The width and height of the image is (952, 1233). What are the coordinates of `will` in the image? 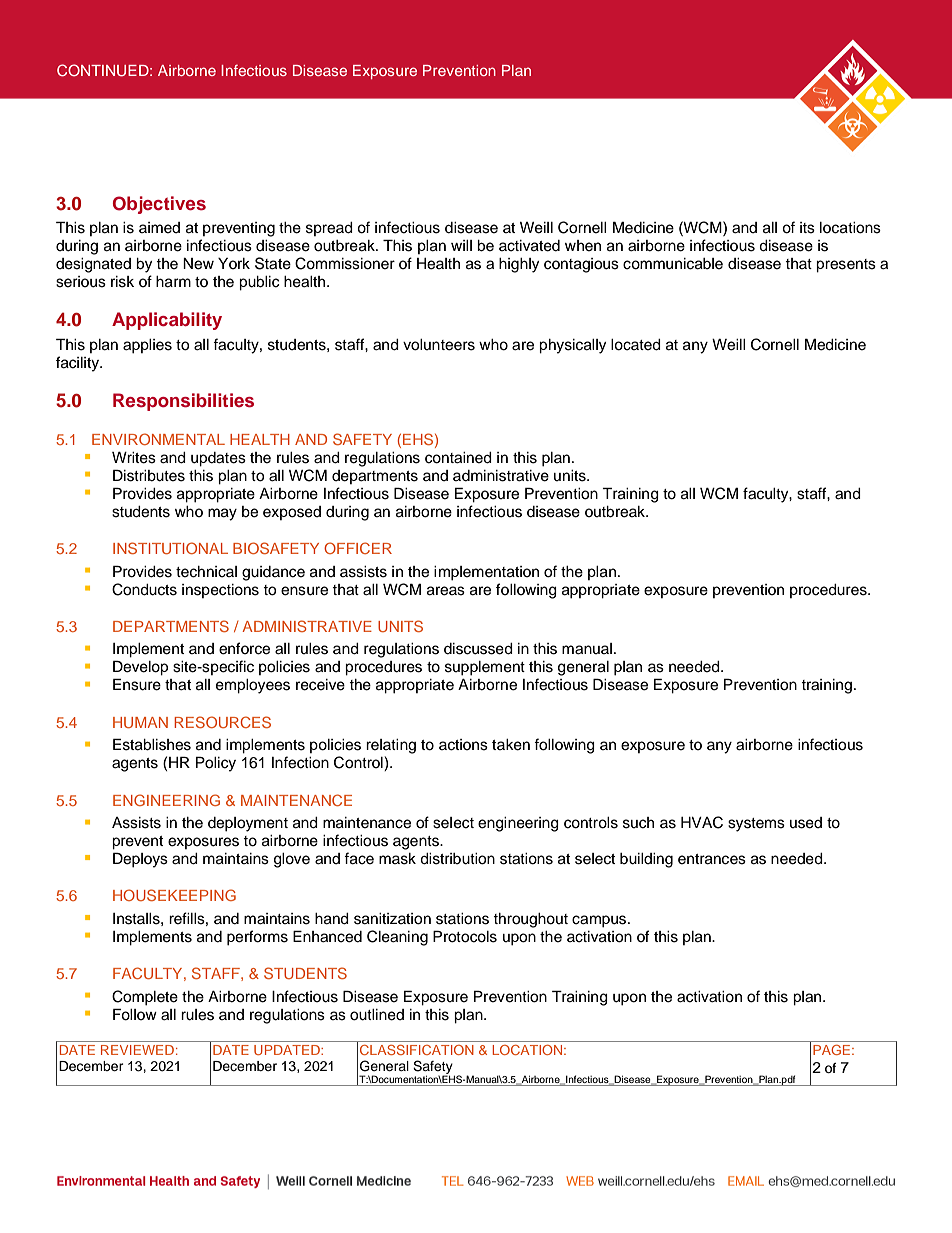 It's located at (461, 245).
